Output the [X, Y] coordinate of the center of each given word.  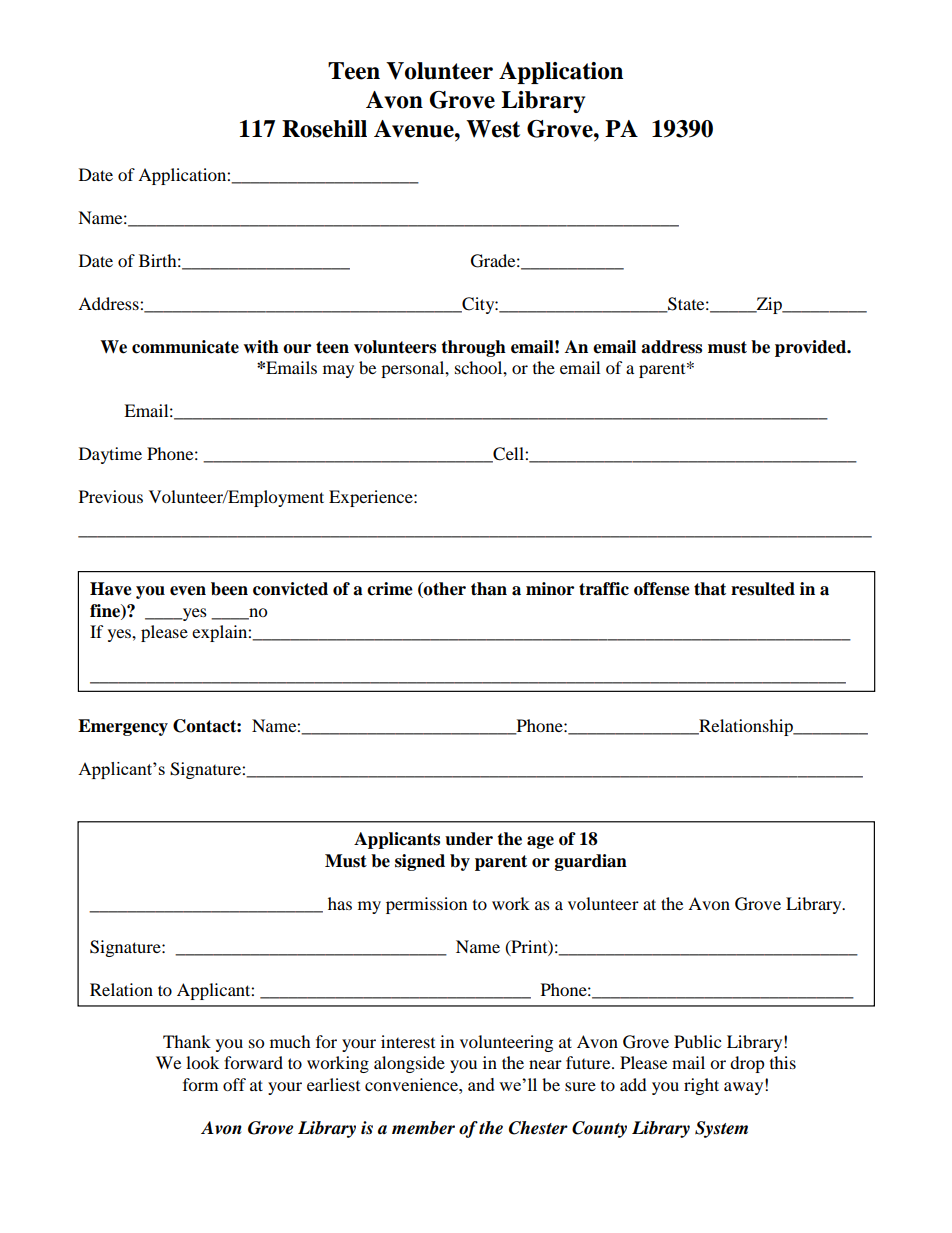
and [481, 1084]
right [701, 1086]
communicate [185, 347]
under [469, 839]
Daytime [110, 455]
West [493, 129]
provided [812, 348]
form [200, 1084]
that [710, 589]
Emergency [123, 727]
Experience [372, 498]
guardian [591, 862]
